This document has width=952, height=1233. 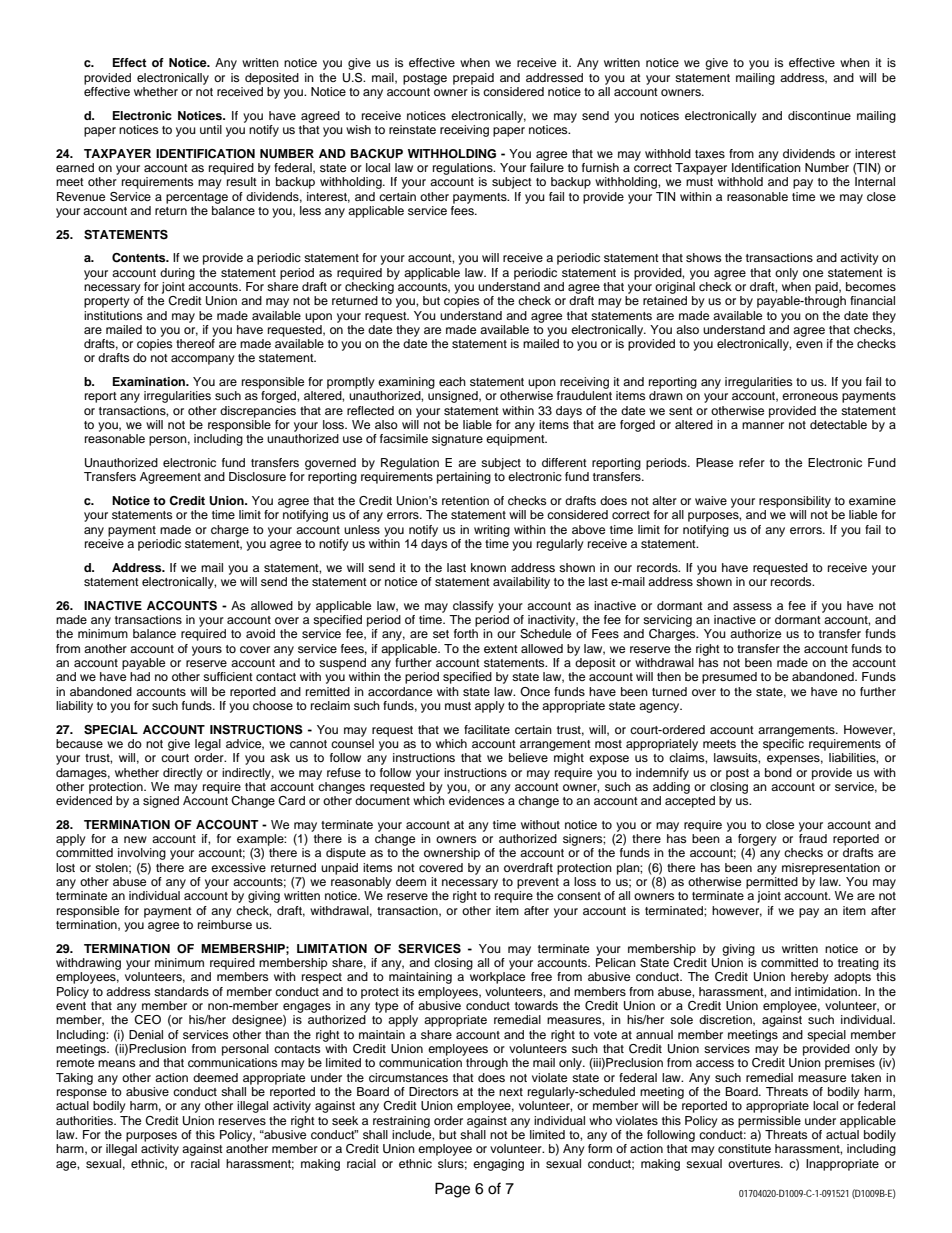 I want to click on discontinue, so click(x=819, y=115).
